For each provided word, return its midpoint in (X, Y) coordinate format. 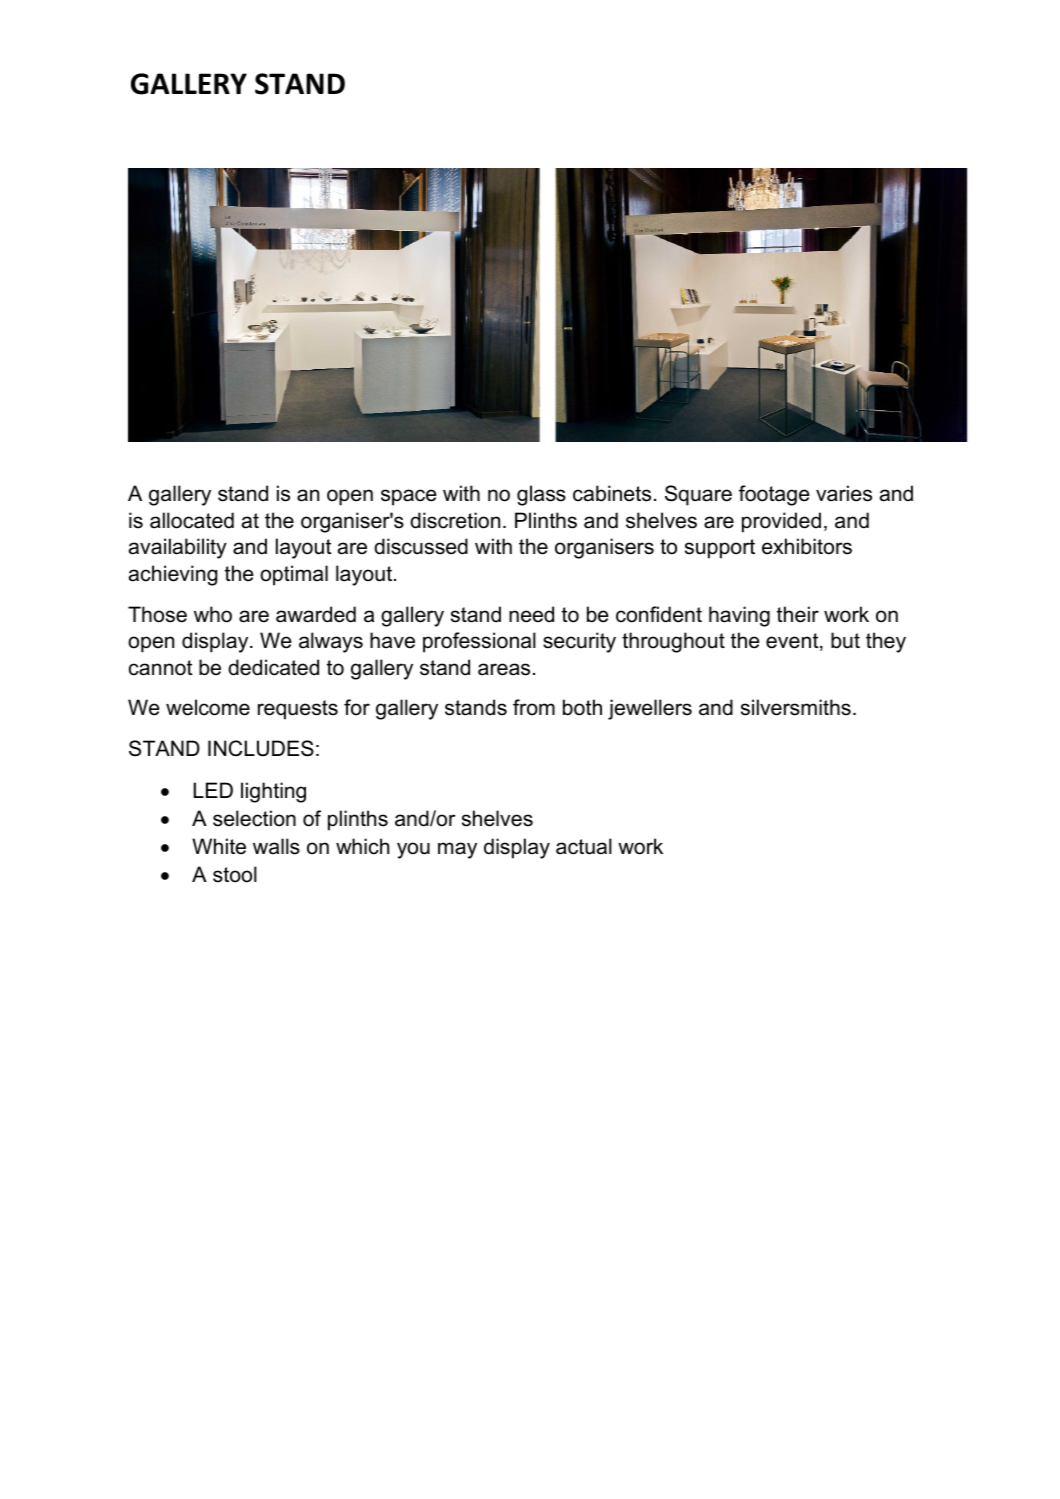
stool (235, 874)
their (798, 614)
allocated (192, 520)
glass (541, 495)
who (213, 614)
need (531, 614)
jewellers (650, 709)
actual (584, 846)
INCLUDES (261, 748)
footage (774, 495)
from (534, 707)
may (457, 850)
